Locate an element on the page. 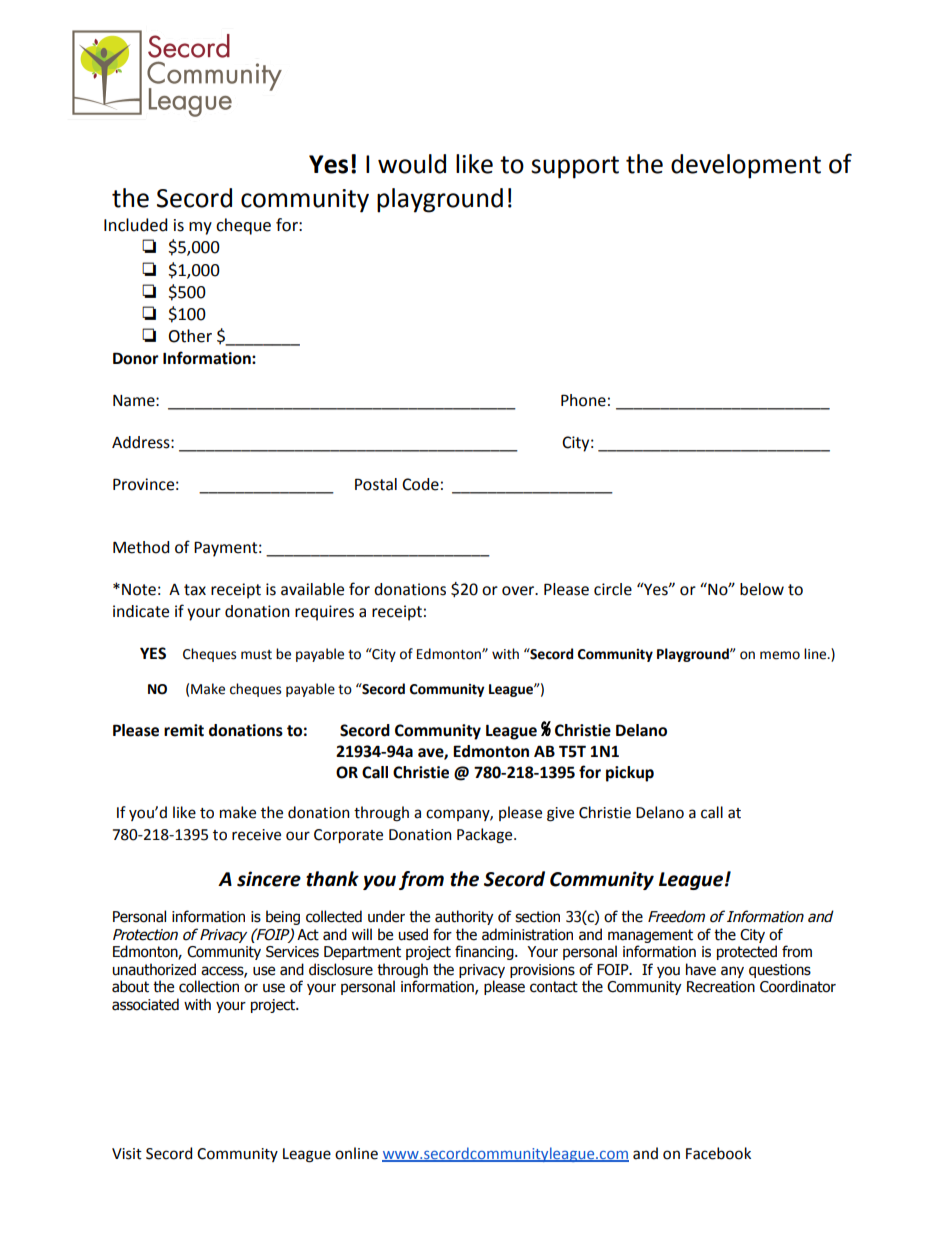 Image resolution: width=952 pixels, height=1233 pixels. must is located at coordinates (256, 655).
